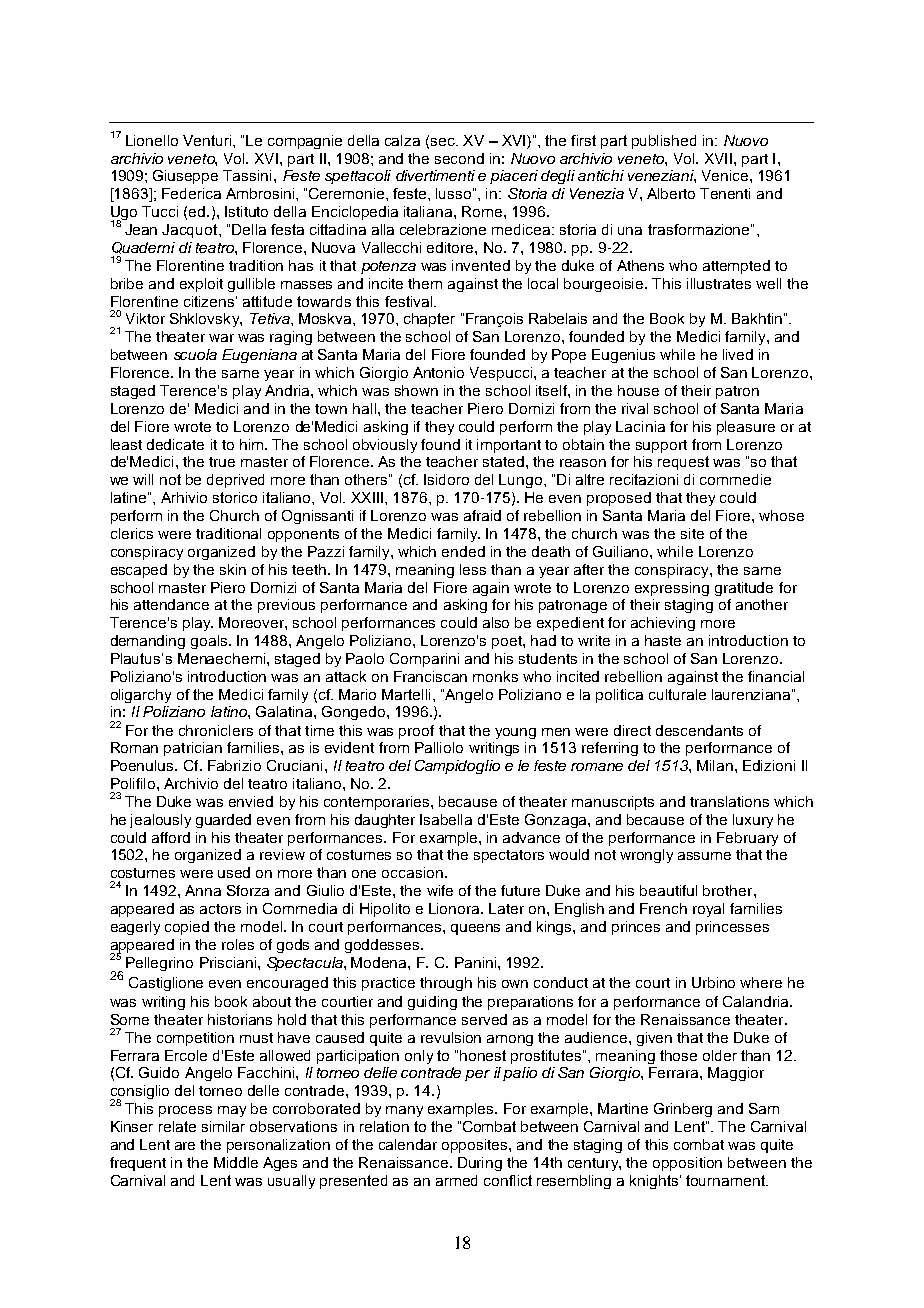  I want to click on XVII, so click(718, 158).
